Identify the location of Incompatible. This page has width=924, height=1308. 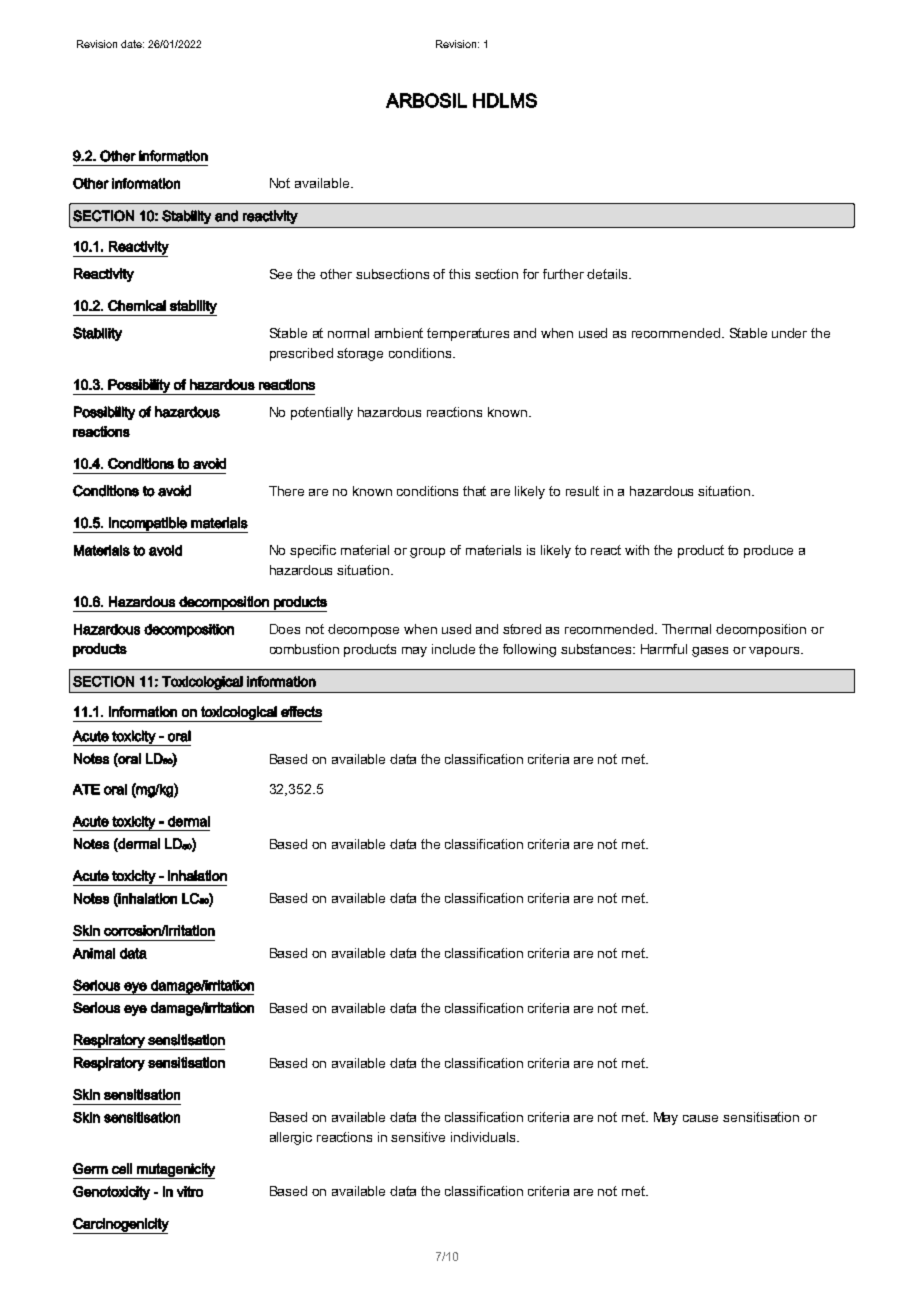
(148, 525).
